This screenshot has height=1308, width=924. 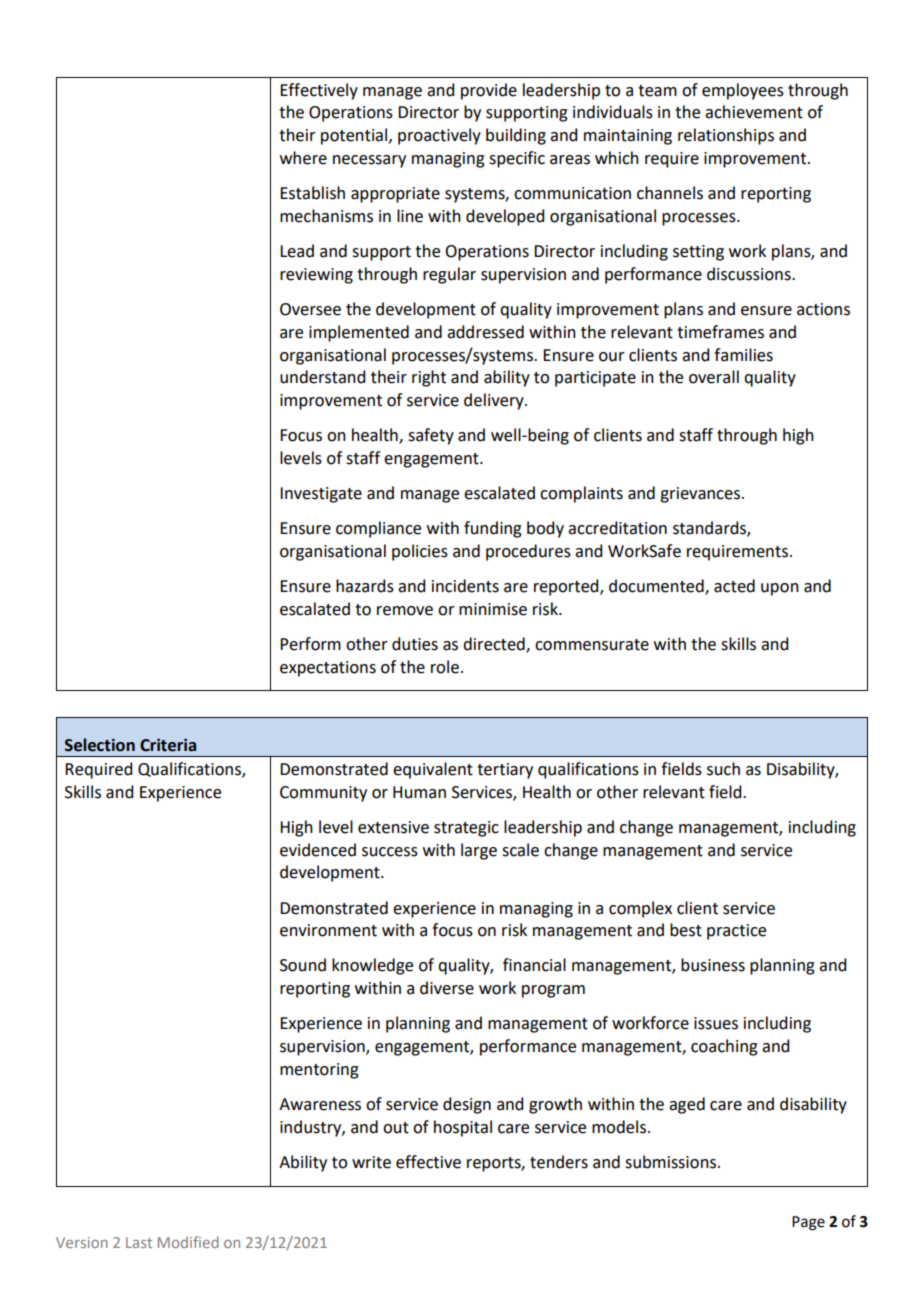 I want to click on role, so click(x=445, y=667).
